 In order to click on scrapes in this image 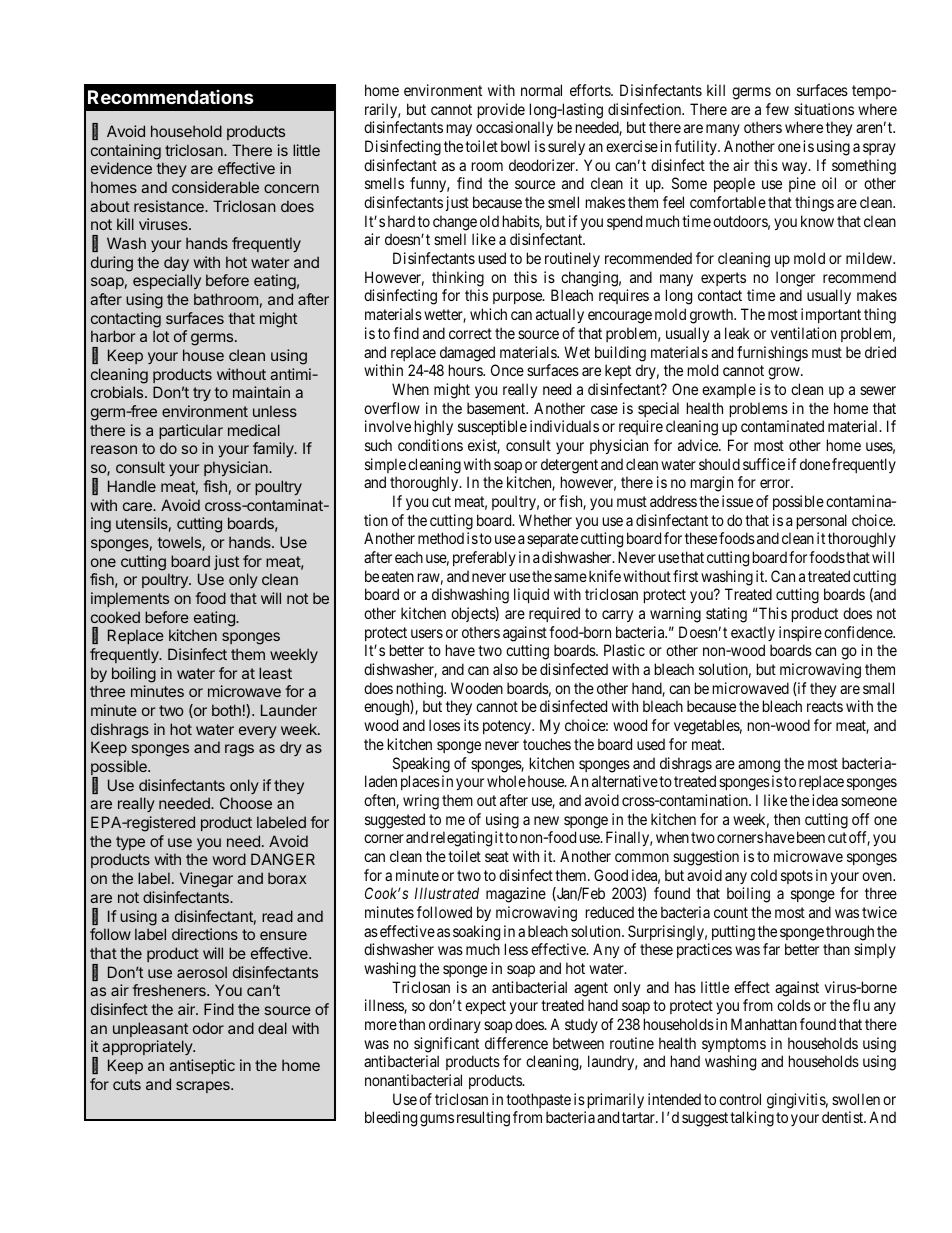, I will do `click(204, 1087)`.
